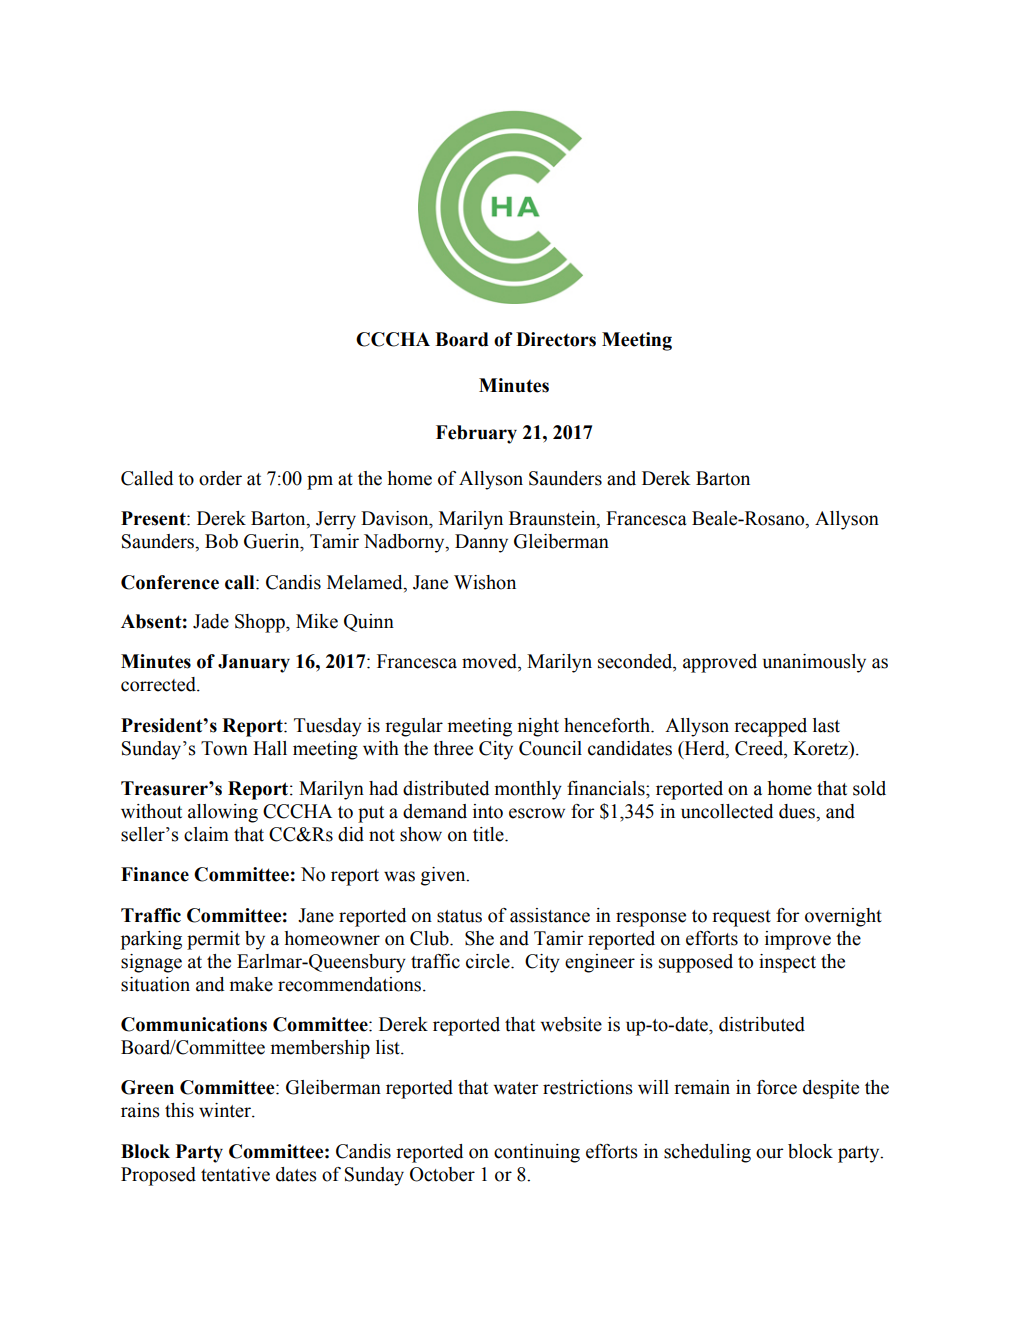  Describe the element at coordinates (220, 478) in the screenshot. I see `order` at that location.
